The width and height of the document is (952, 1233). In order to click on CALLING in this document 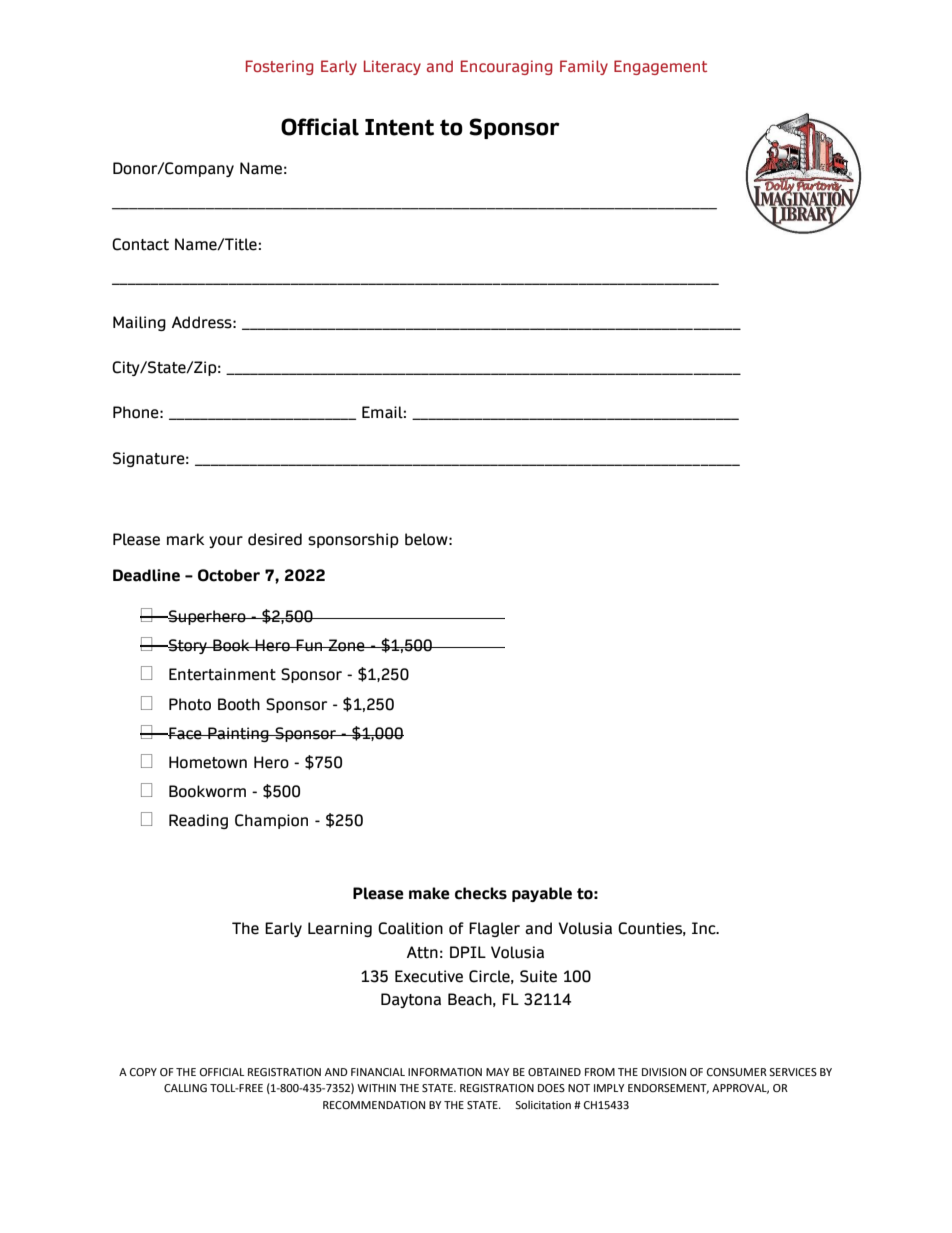, I will do `click(185, 1088)`.
